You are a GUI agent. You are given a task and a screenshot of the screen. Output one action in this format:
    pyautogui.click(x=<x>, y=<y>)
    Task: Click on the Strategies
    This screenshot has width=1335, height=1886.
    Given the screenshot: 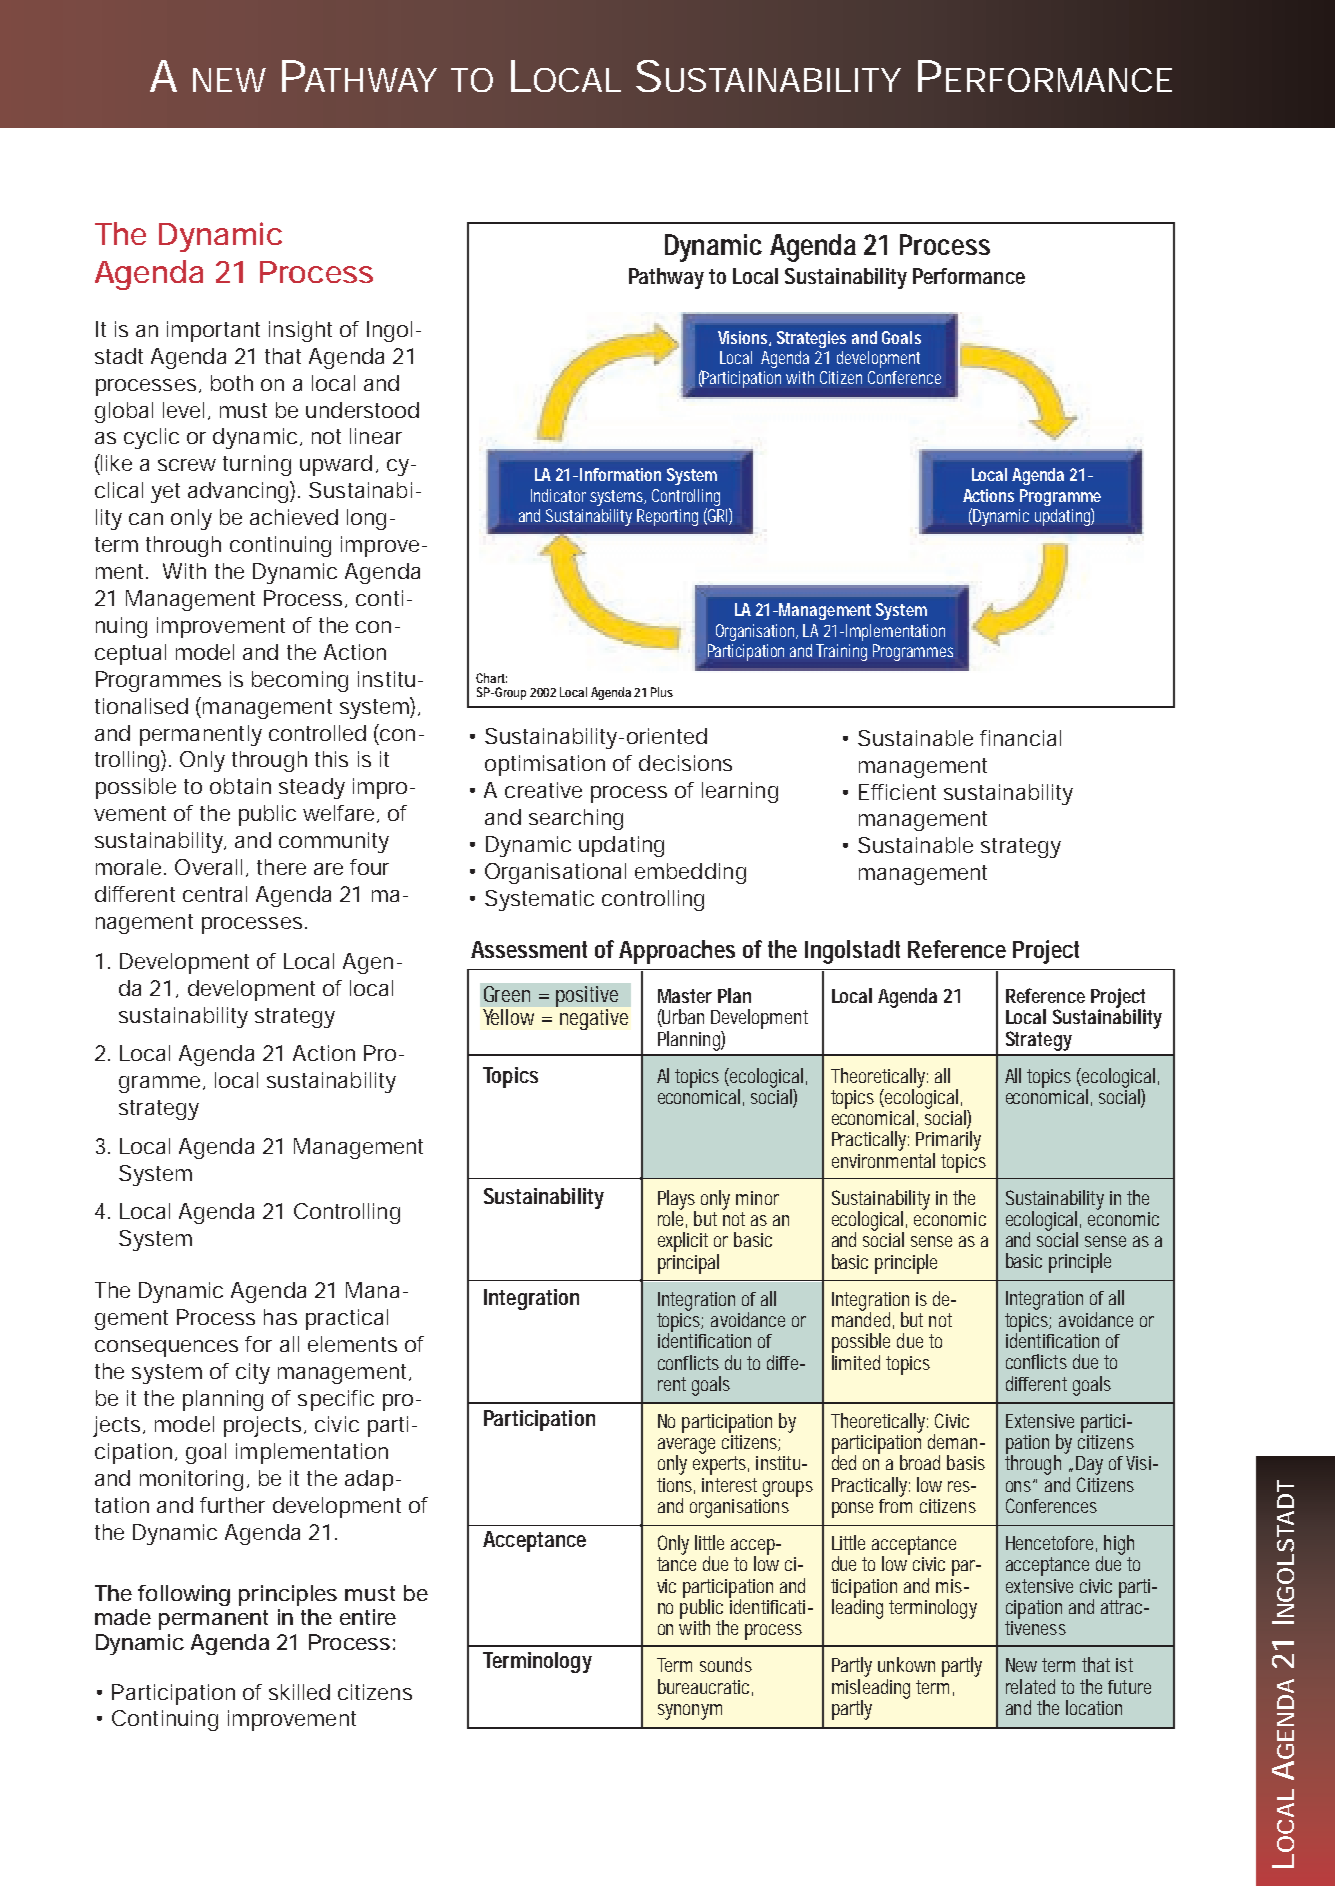 What is the action you would take?
    pyautogui.click(x=811, y=339)
